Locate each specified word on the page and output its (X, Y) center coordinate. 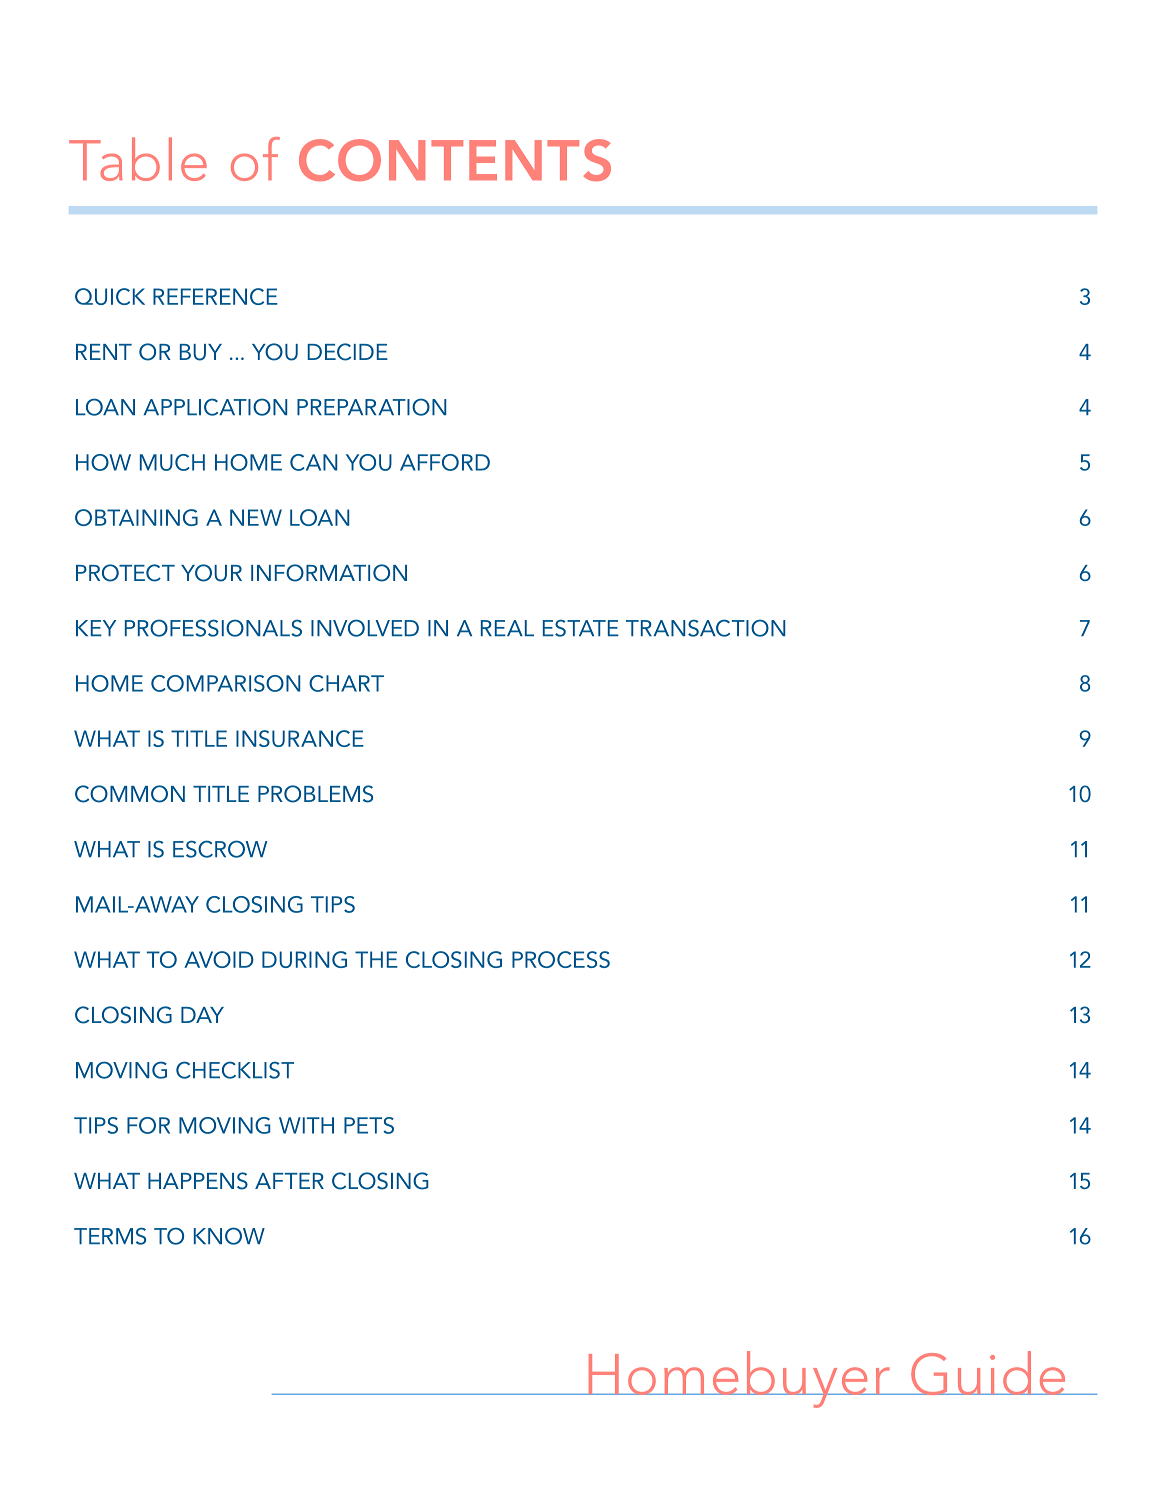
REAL (507, 628)
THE (376, 959)
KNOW (229, 1236)
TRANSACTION (705, 628)
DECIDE (347, 352)
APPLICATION (215, 407)
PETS (369, 1125)
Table (138, 159)
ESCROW (220, 849)
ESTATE (581, 628)
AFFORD (445, 462)
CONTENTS (455, 160)
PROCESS (561, 959)
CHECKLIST (235, 1070)
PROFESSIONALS (213, 628)
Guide (988, 1373)
